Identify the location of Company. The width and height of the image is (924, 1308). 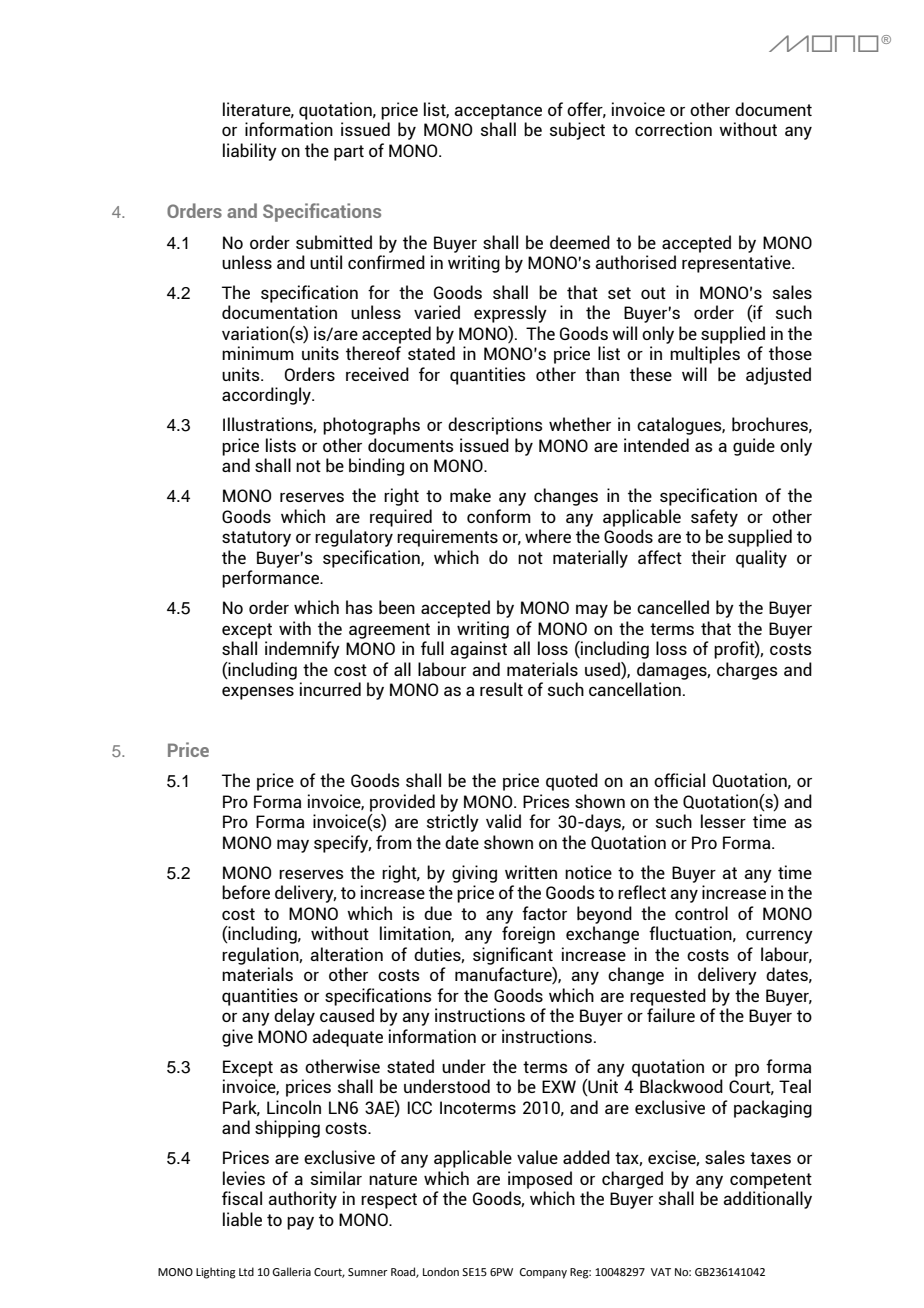
(543, 1273).
